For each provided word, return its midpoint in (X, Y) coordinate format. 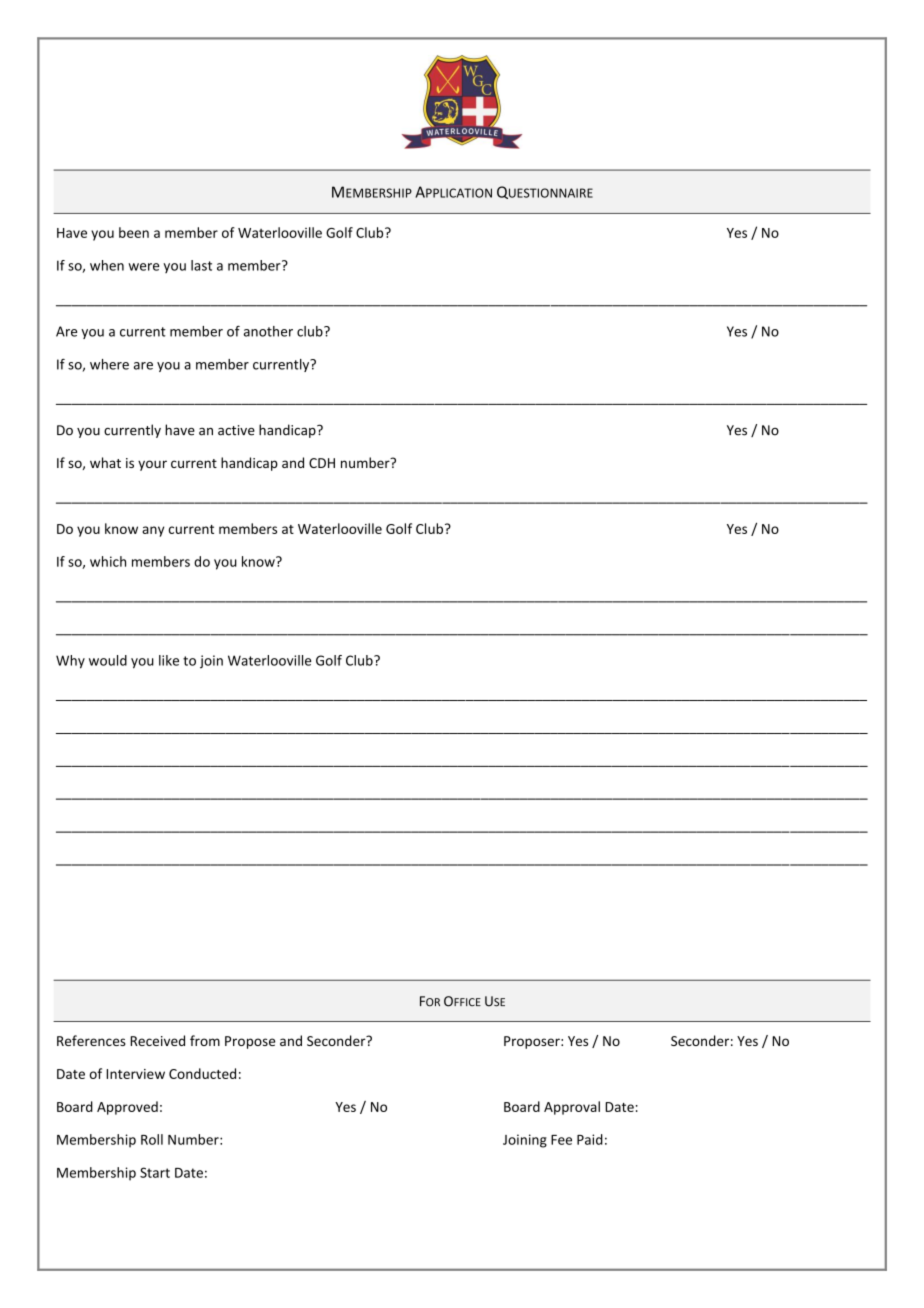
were (143, 267)
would (108, 660)
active (236, 430)
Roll (152, 1139)
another (268, 331)
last (201, 265)
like (169, 660)
